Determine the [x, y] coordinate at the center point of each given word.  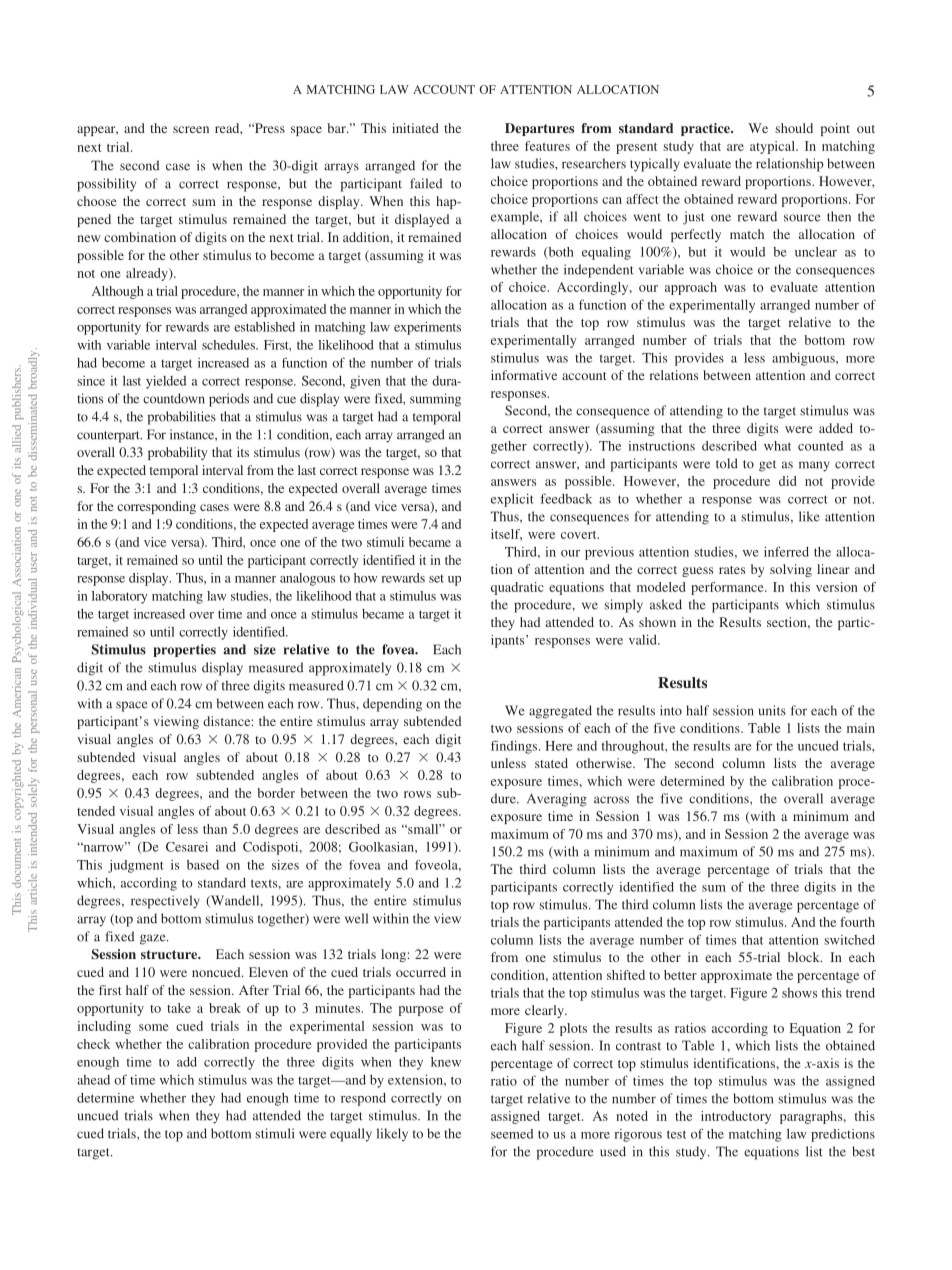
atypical [773, 147]
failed [426, 183]
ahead [93, 1080]
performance [728, 588]
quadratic [517, 588]
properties [184, 650]
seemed [512, 1134]
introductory [736, 1117]
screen [191, 129]
